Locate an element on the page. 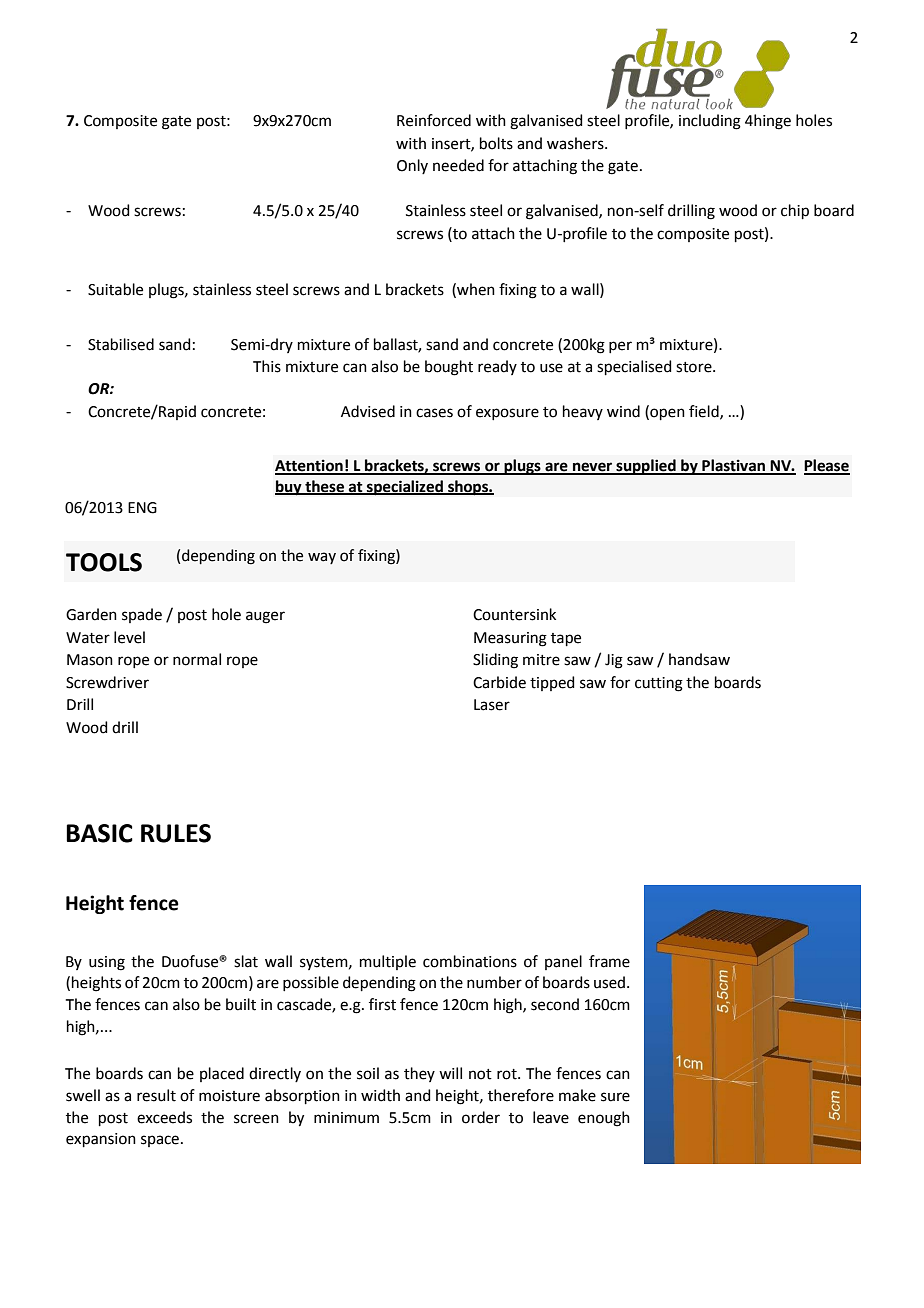 This page has width=924, height=1308. cutting is located at coordinates (659, 684).
